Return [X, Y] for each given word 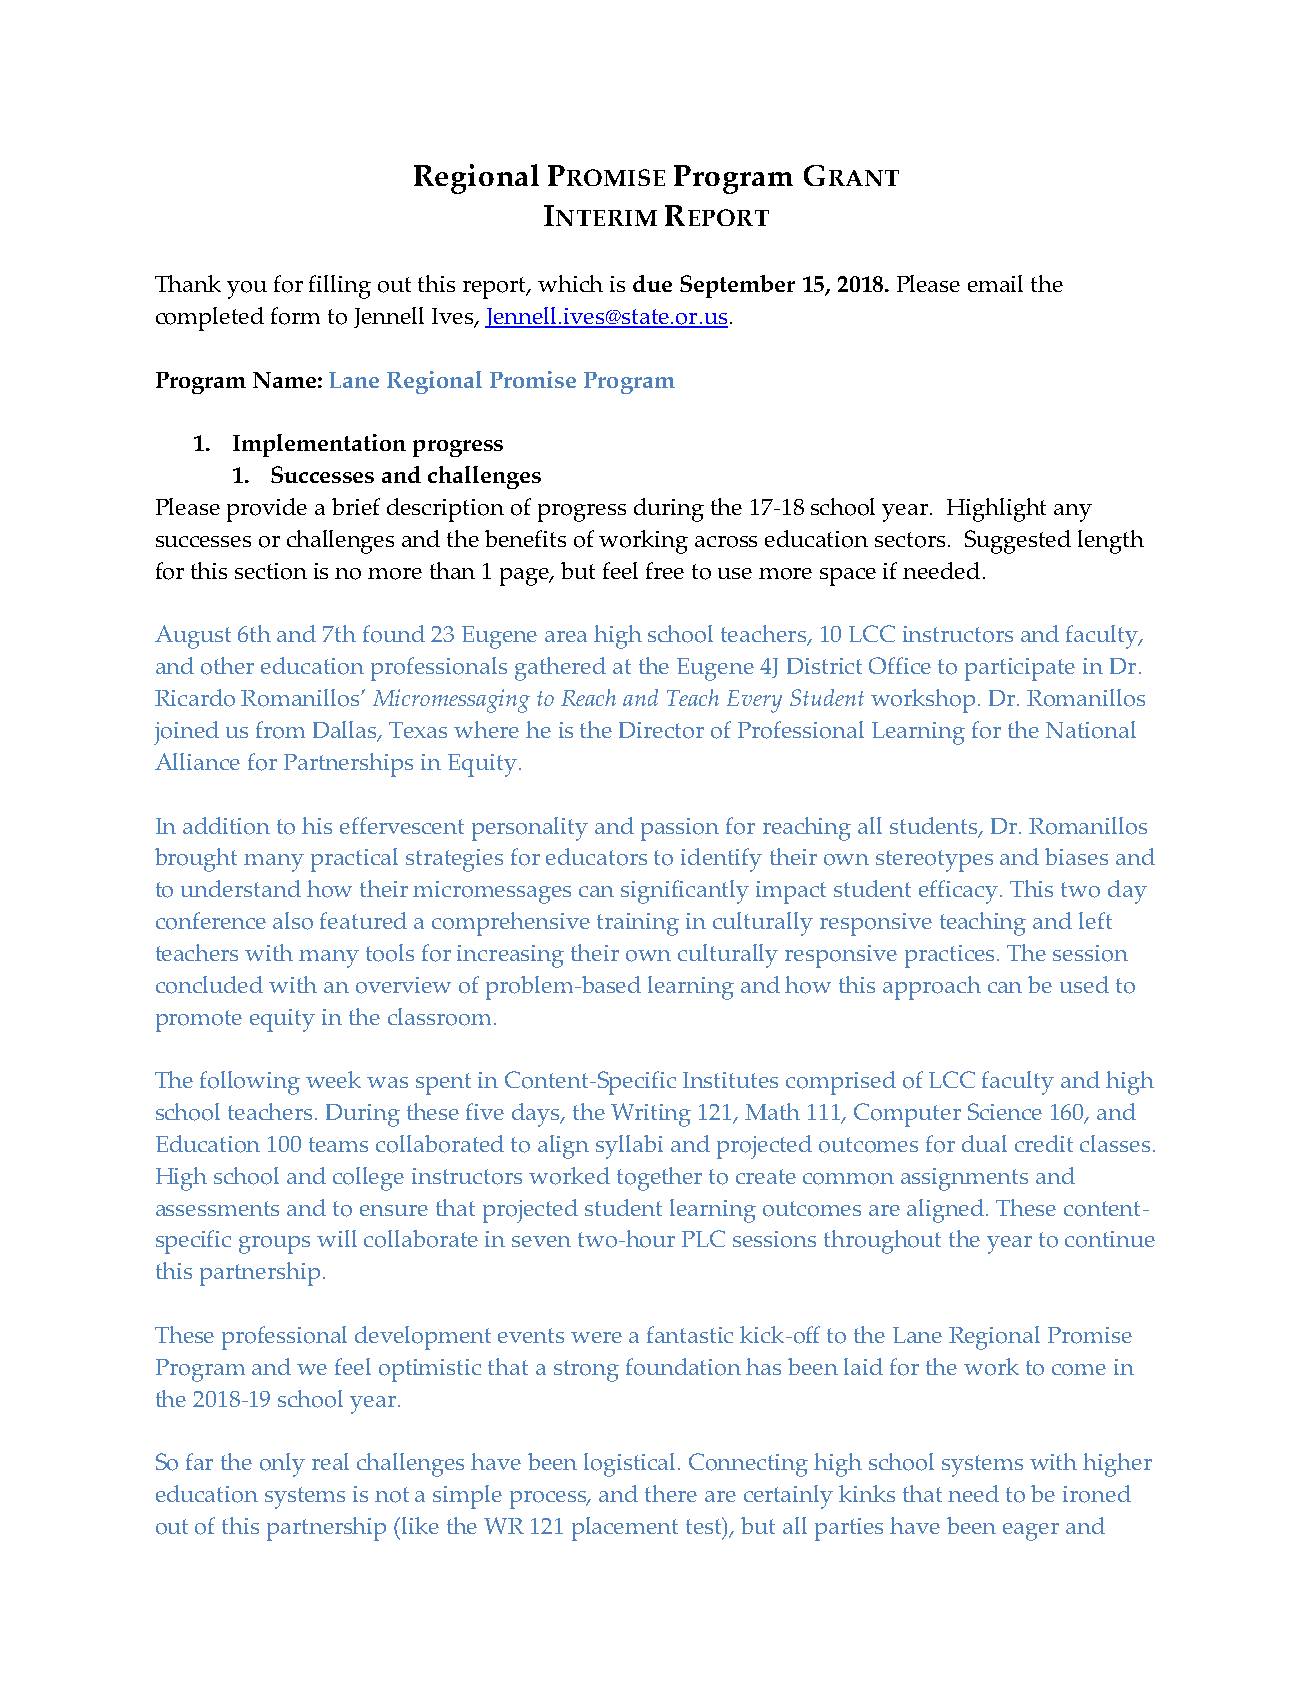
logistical [631, 1465]
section [271, 571]
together [659, 1179]
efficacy [960, 892]
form [295, 316]
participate [1020, 669]
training [638, 924]
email [995, 283]
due [652, 283]
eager [1031, 1532]
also [293, 921]
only [282, 1465]
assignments [964, 1179]
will [337, 1238]
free [665, 570]
